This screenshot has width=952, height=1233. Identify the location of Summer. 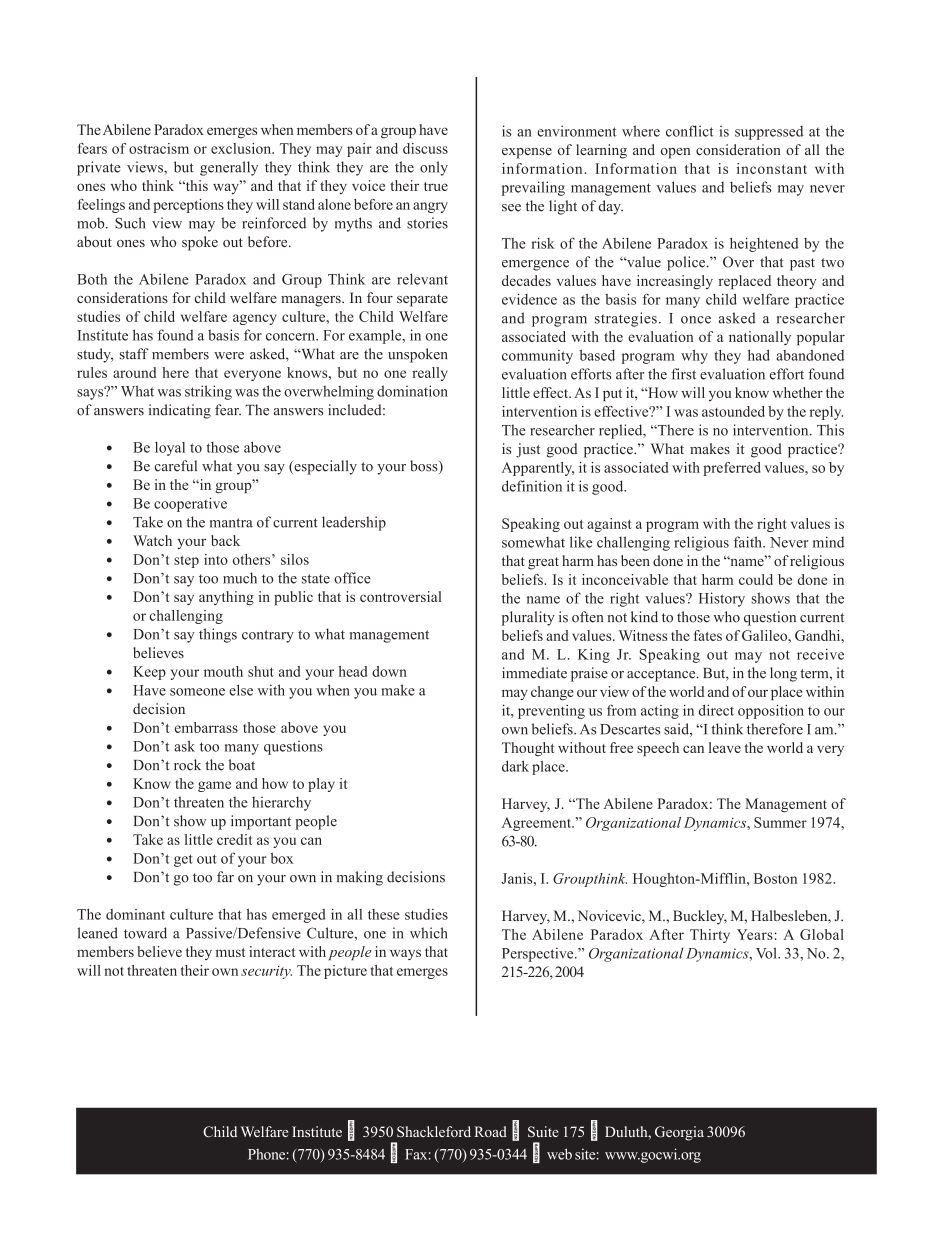
(780, 822).
